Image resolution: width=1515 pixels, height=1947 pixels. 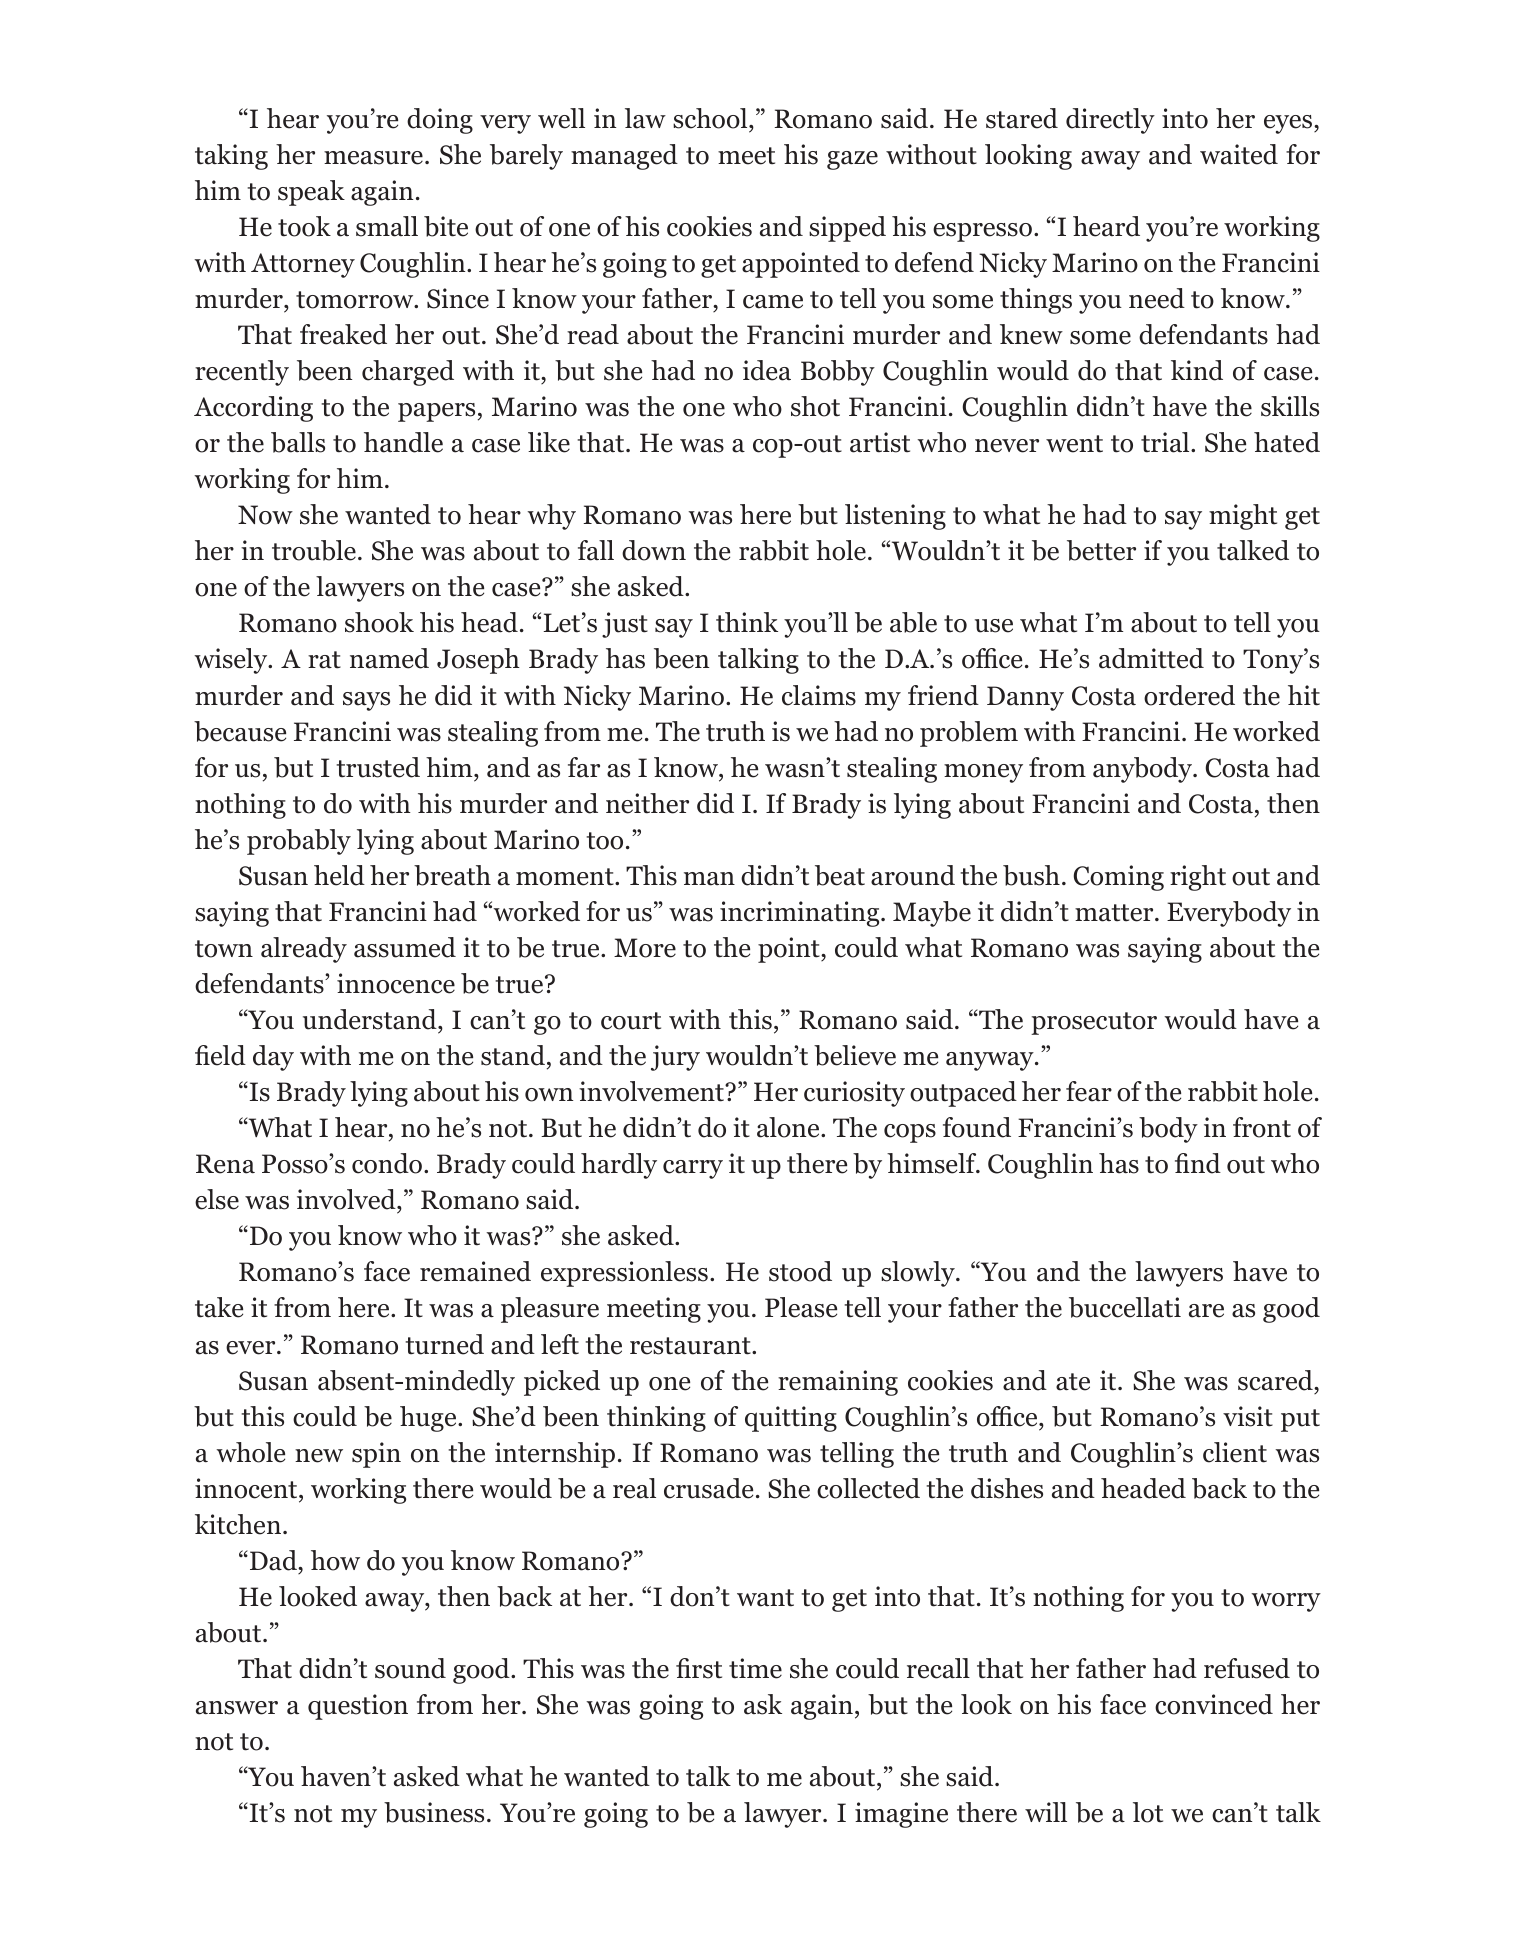 I want to click on measure, so click(x=373, y=158).
